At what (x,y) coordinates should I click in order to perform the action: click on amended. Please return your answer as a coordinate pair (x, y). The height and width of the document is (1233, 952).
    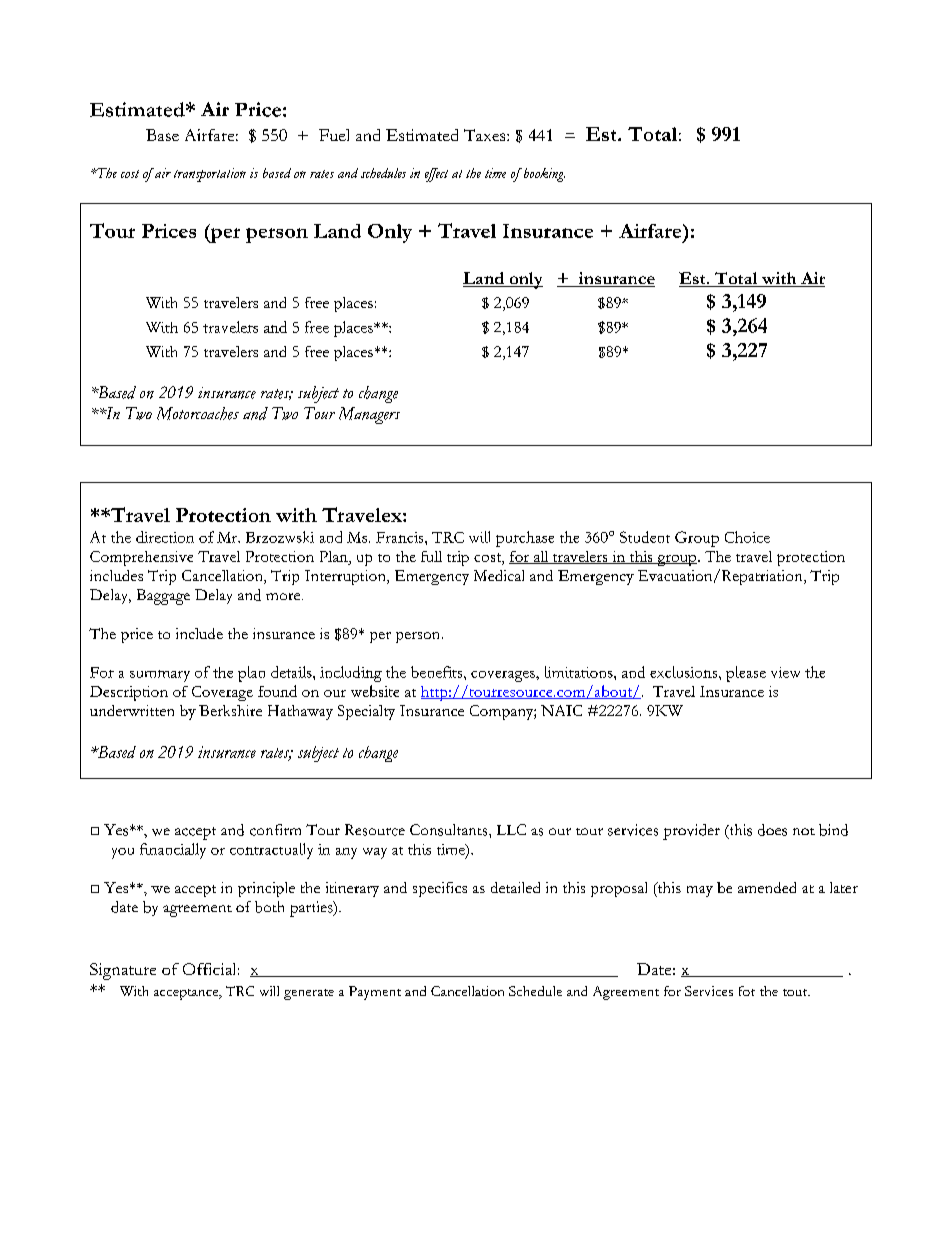
    Looking at the image, I should click on (767, 887).
